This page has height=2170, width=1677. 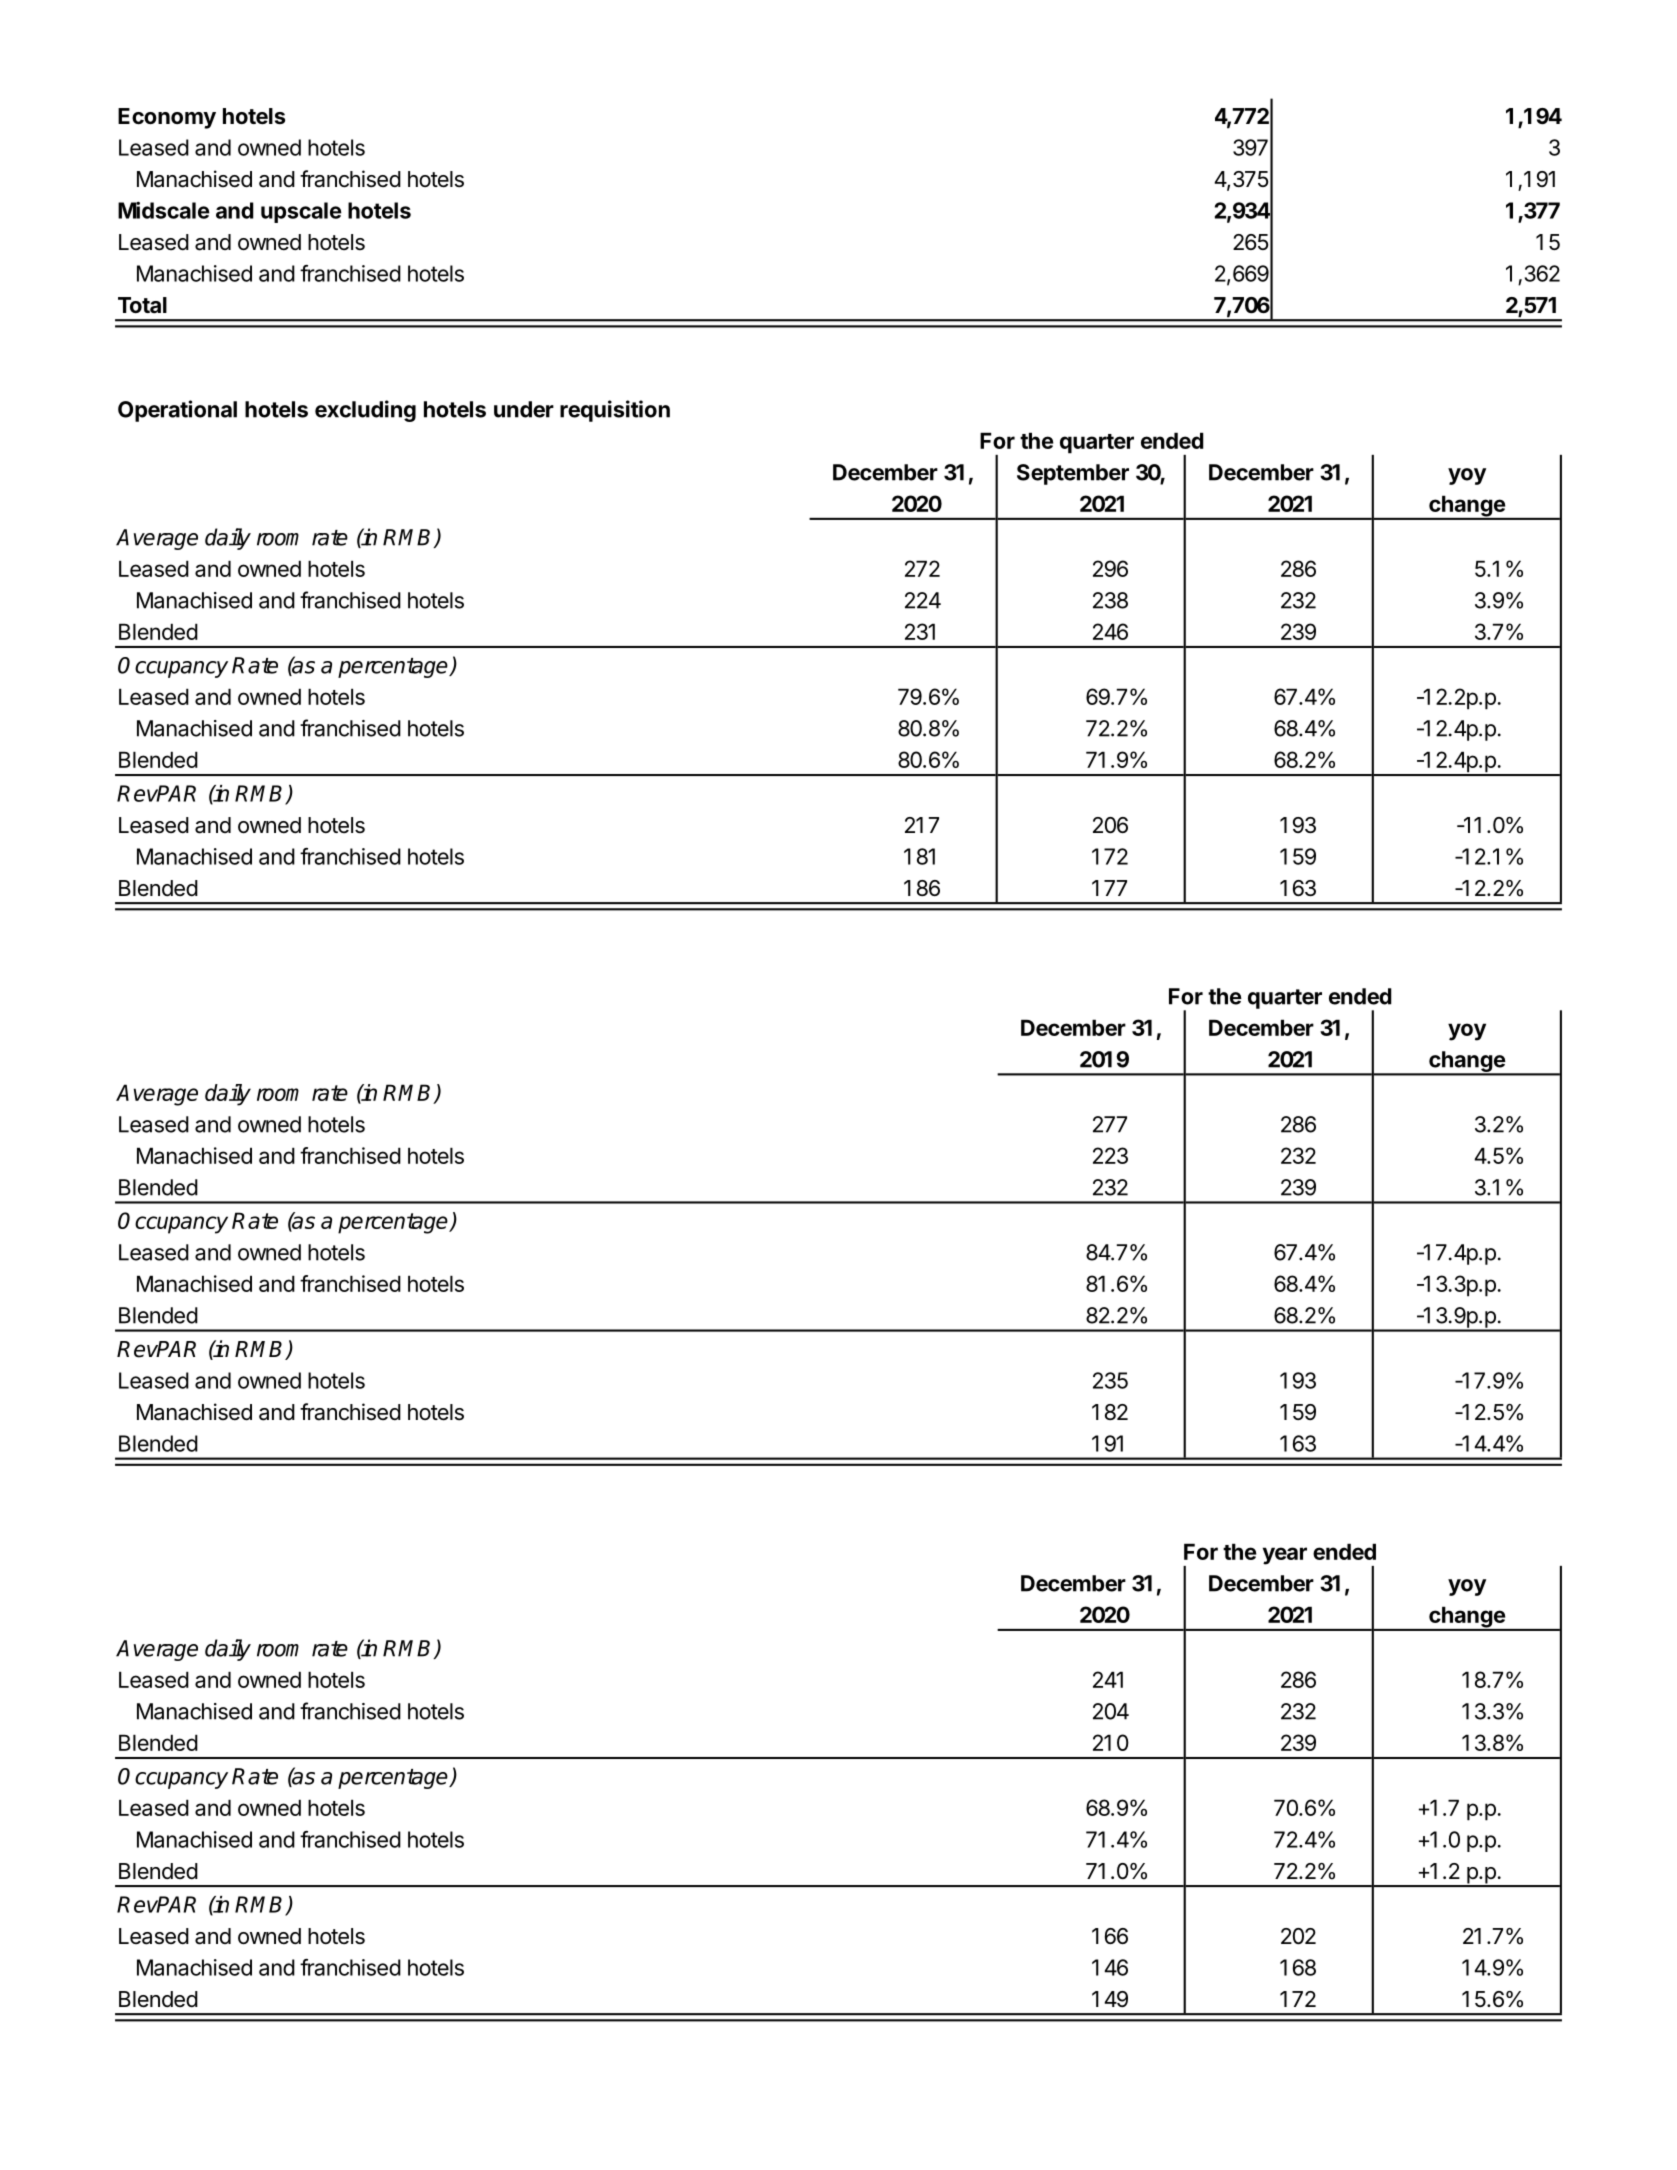 I want to click on under, so click(x=524, y=409).
